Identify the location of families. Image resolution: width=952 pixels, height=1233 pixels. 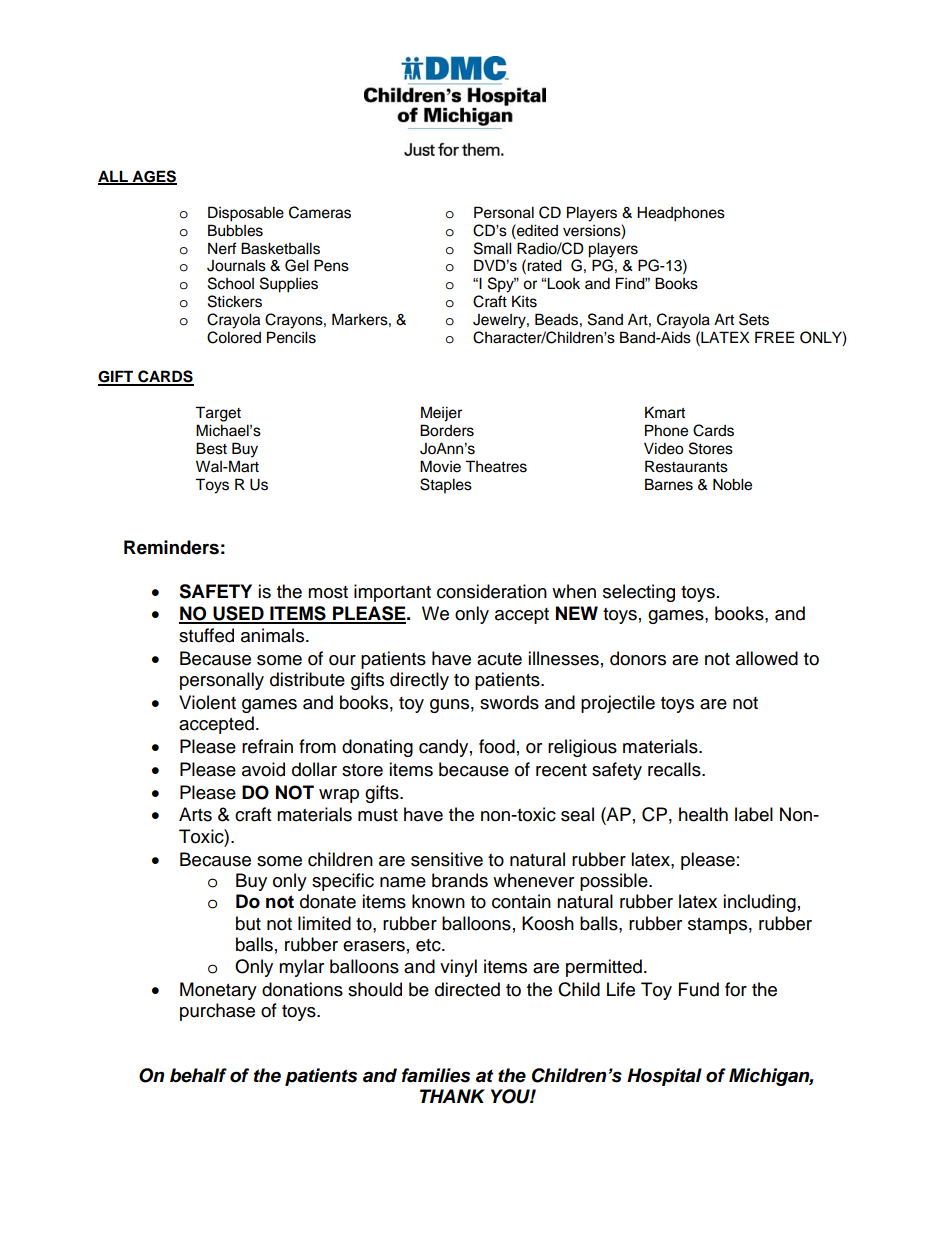
(436, 1075).
